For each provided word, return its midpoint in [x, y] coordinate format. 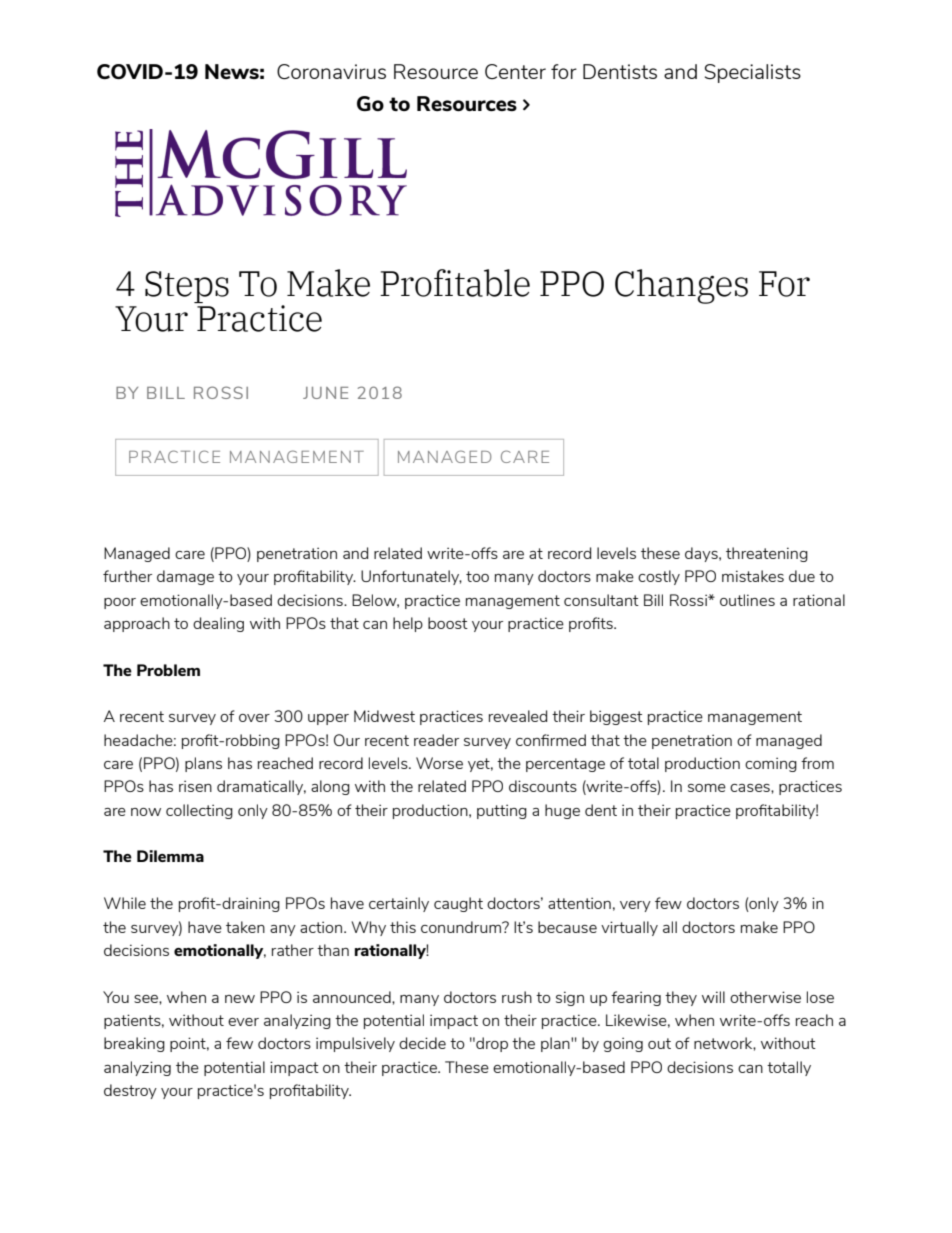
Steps [187, 287]
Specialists [753, 73]
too [477, 576]
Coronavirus [331, 71]
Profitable [455, 283]
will [713, 997]
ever [243, 1022]
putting [502, 811]
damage [185, 577]
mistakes [753, 576]
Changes [681, 286]
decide [422, 1043]
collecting [199, 811]
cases [751, 788]
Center [515, 71]
